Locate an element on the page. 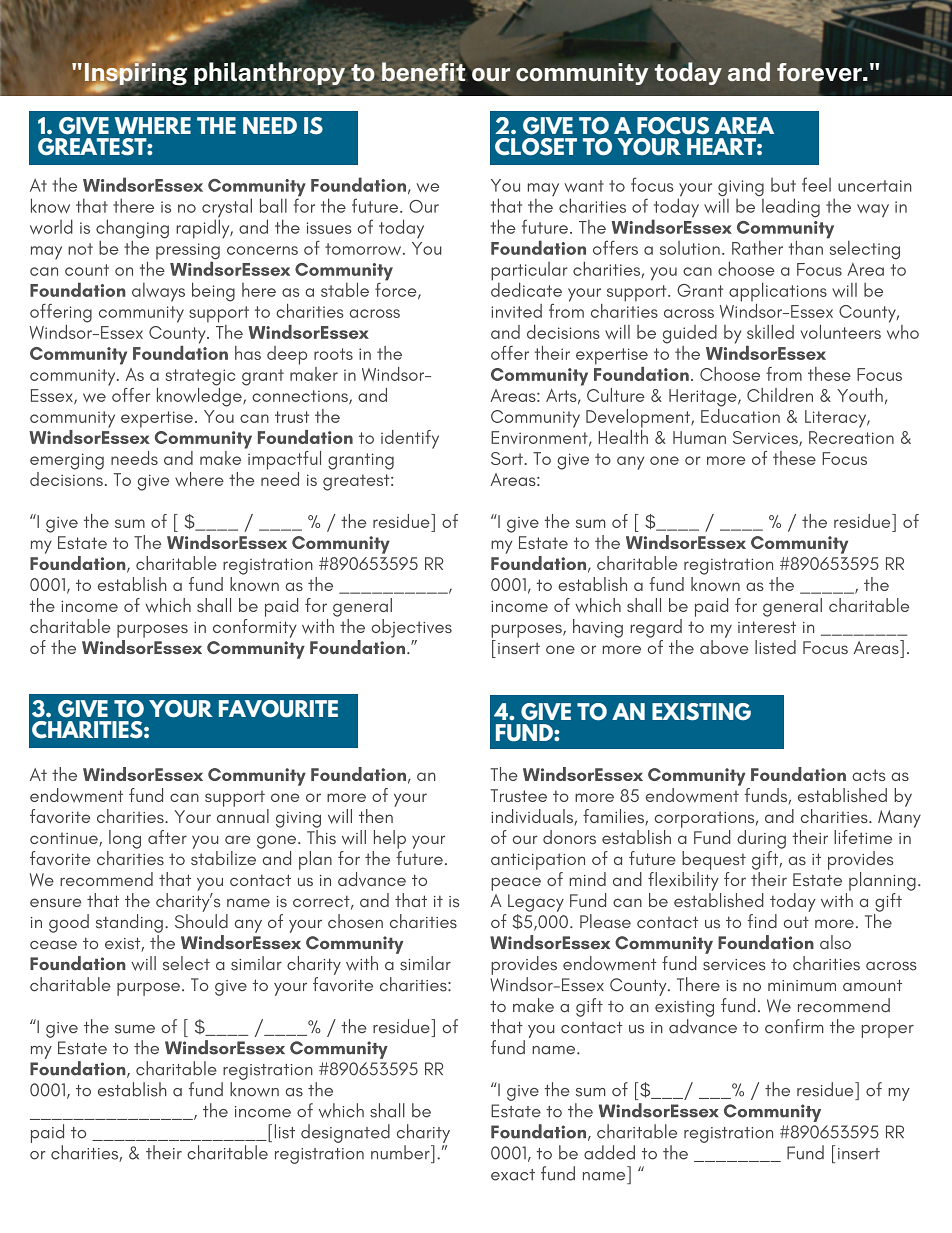  conformity is located at coordinates (255, 628).
